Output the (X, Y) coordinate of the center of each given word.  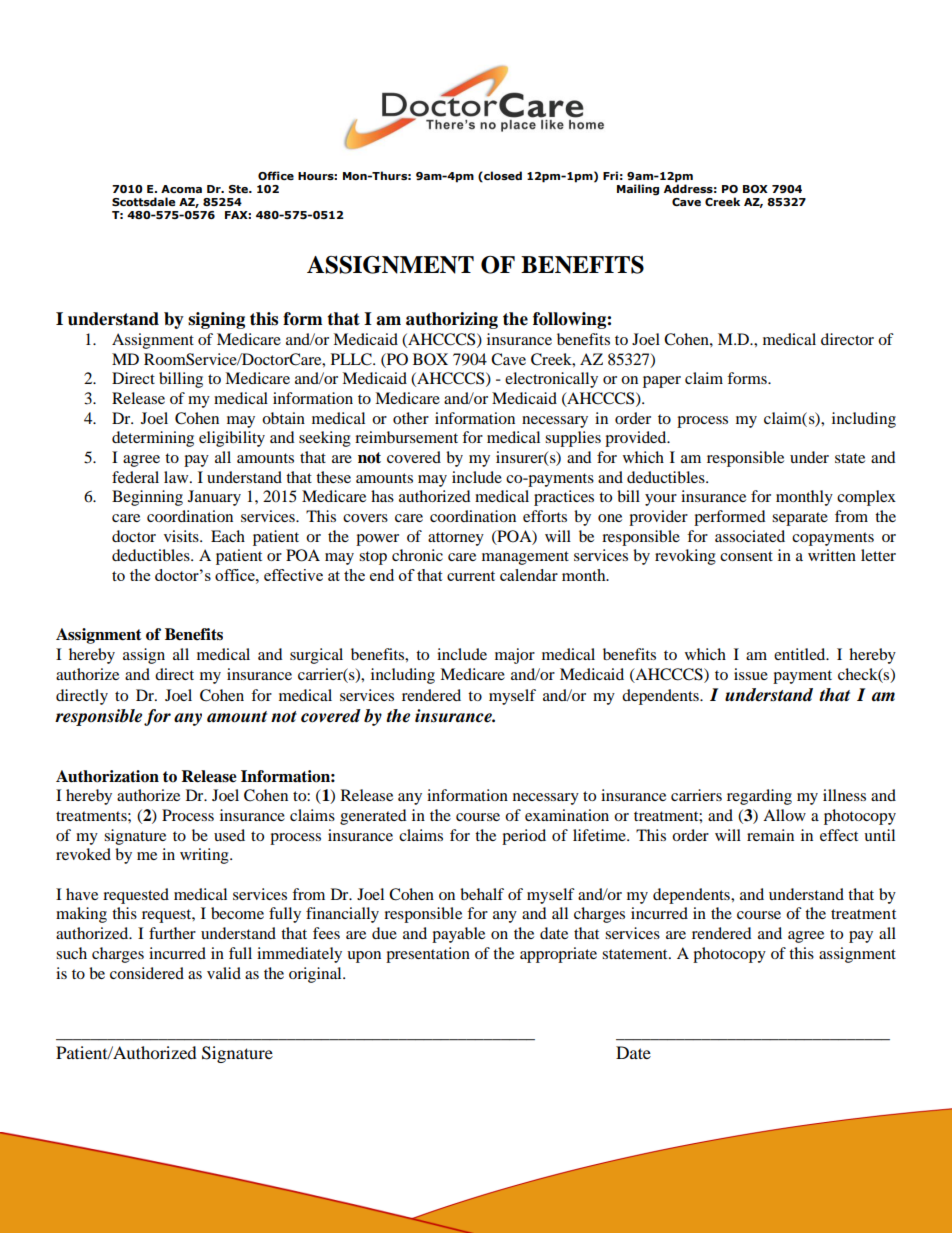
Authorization (107, 776)
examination (567, 815)
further (172, 933)
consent (746, 556)
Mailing (638, 190)
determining (153, 439)
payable (458, 935)
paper (662, 382)
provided (637, 439)
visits (182, 536)
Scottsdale (143, 201)
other (411, 418)
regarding (759, 797)
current (471, 576)
